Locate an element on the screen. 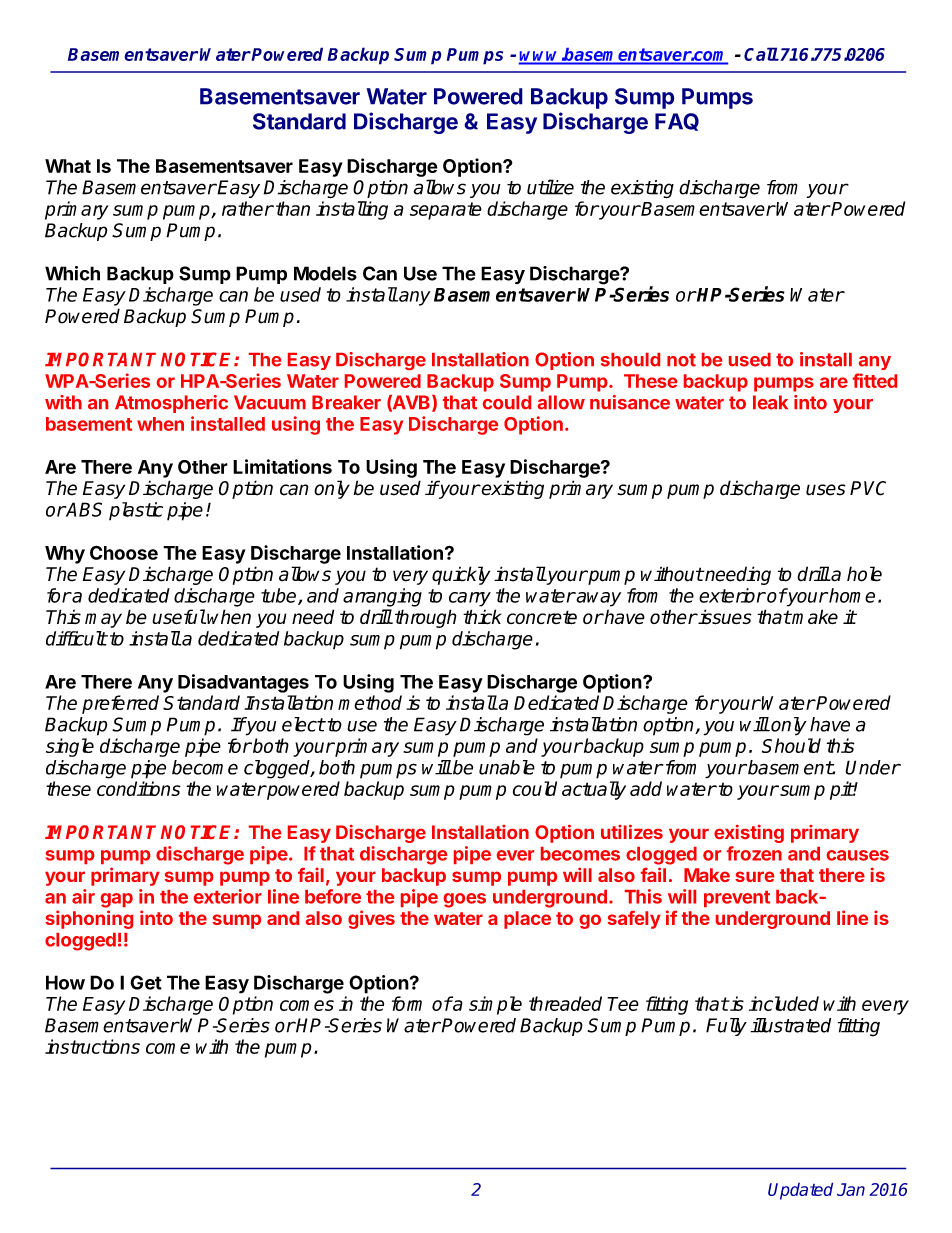 Image resolution: width=952 pixels, height=1233 pixels. instructions is located at coordinates (92, 1046).
